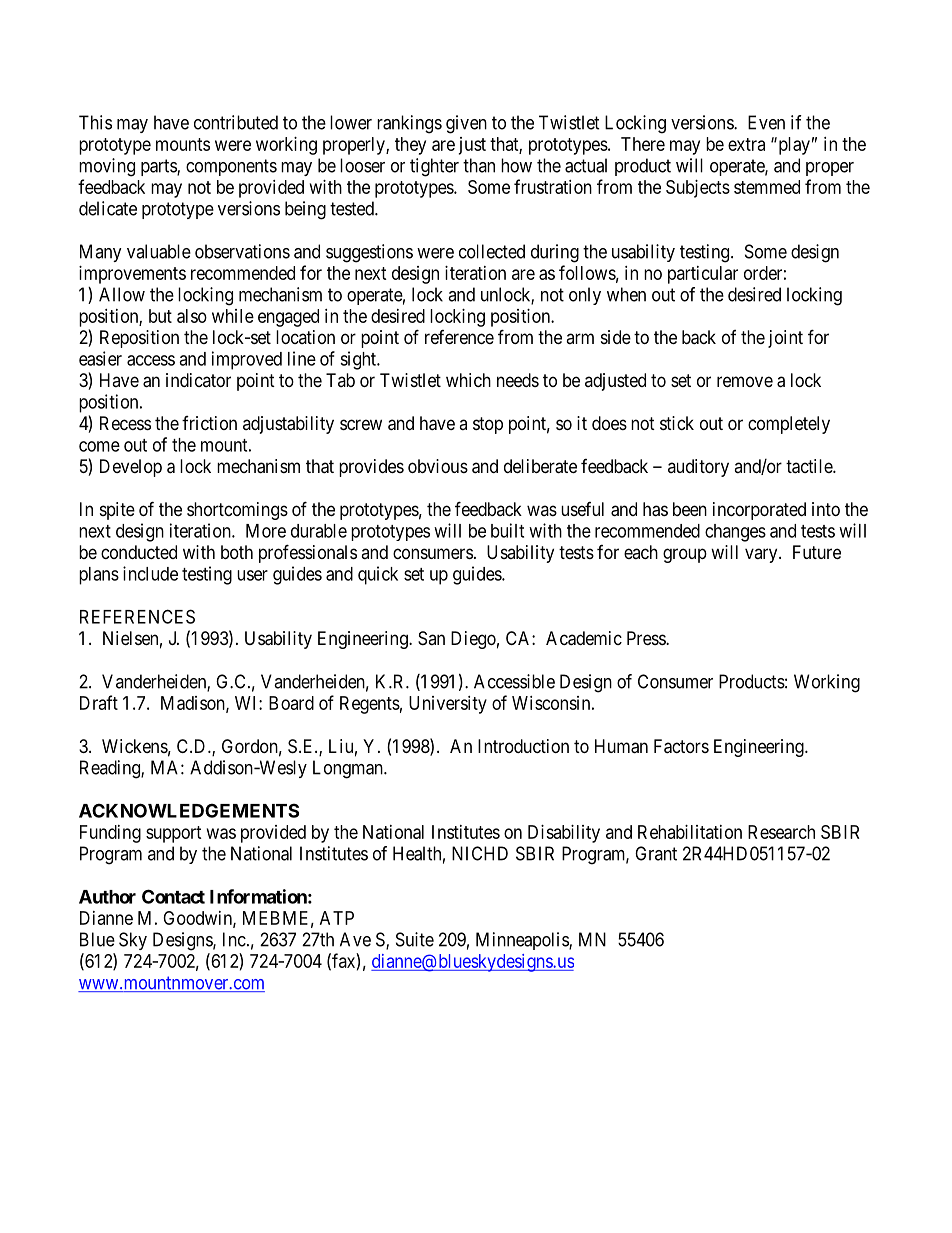 This page has height=1233, width=952. Describe the element at coordinates (647, 638) in the page. I see `Press` at that location.
